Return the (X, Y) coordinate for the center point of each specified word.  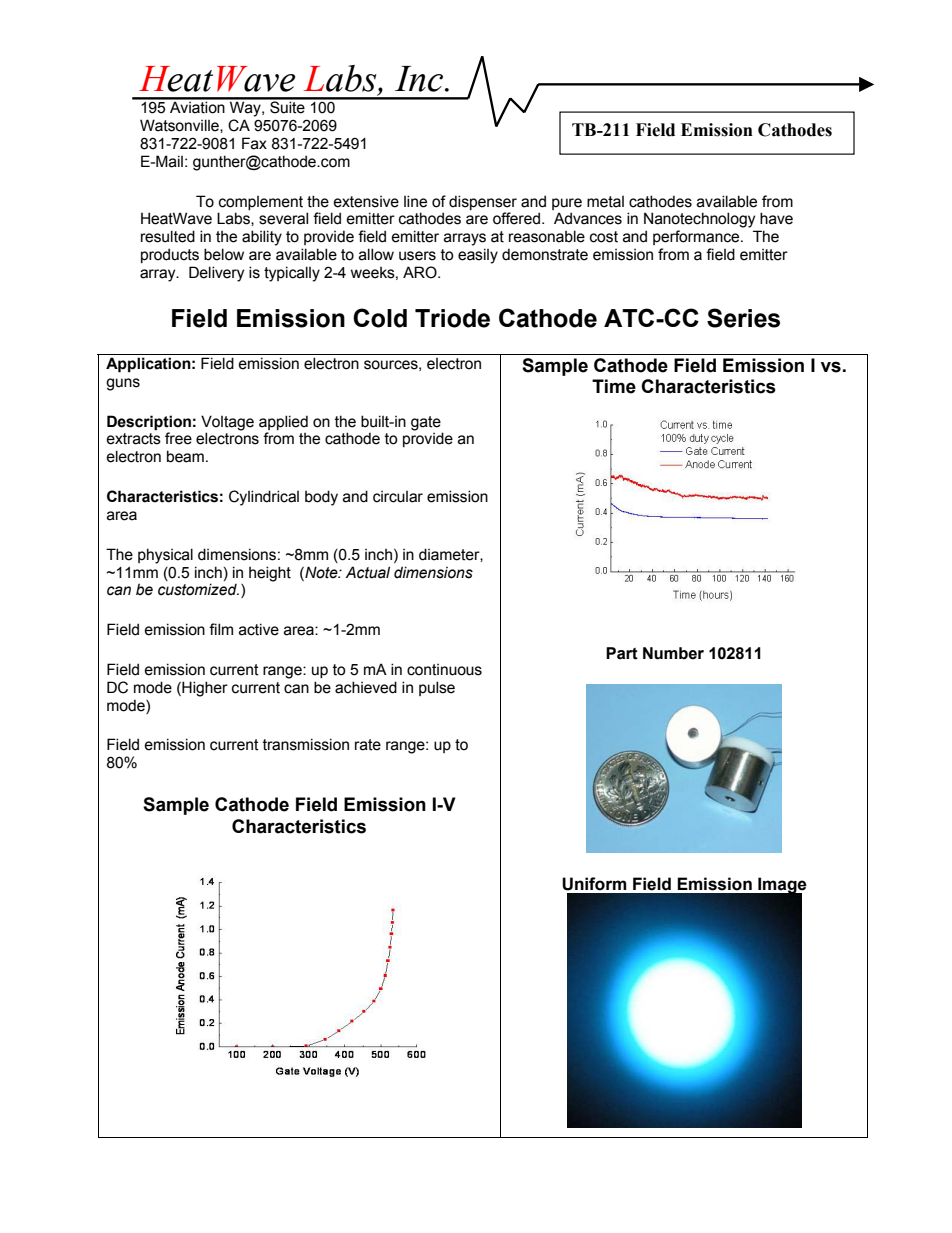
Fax (254, 143)
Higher (204, 689)
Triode (452, 318)
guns (123, 384)
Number (673, 653)
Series (743, 318)
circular (398, 497)
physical (165, 556)
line (415, 201)
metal (605, 202)
